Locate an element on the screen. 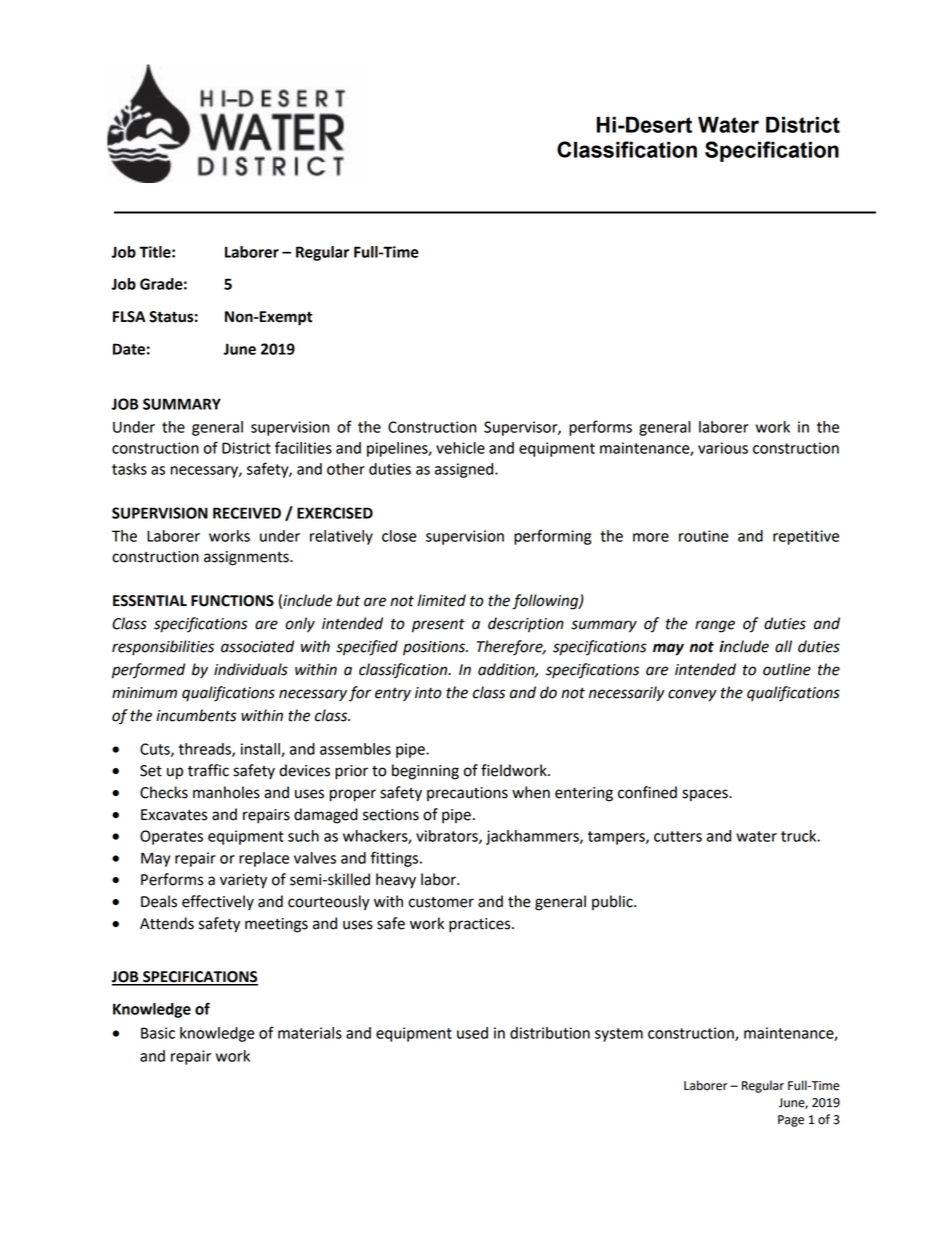 The width and height of the screenshot is (952, 1233). Basic is located at coordinates (158, 1033).
